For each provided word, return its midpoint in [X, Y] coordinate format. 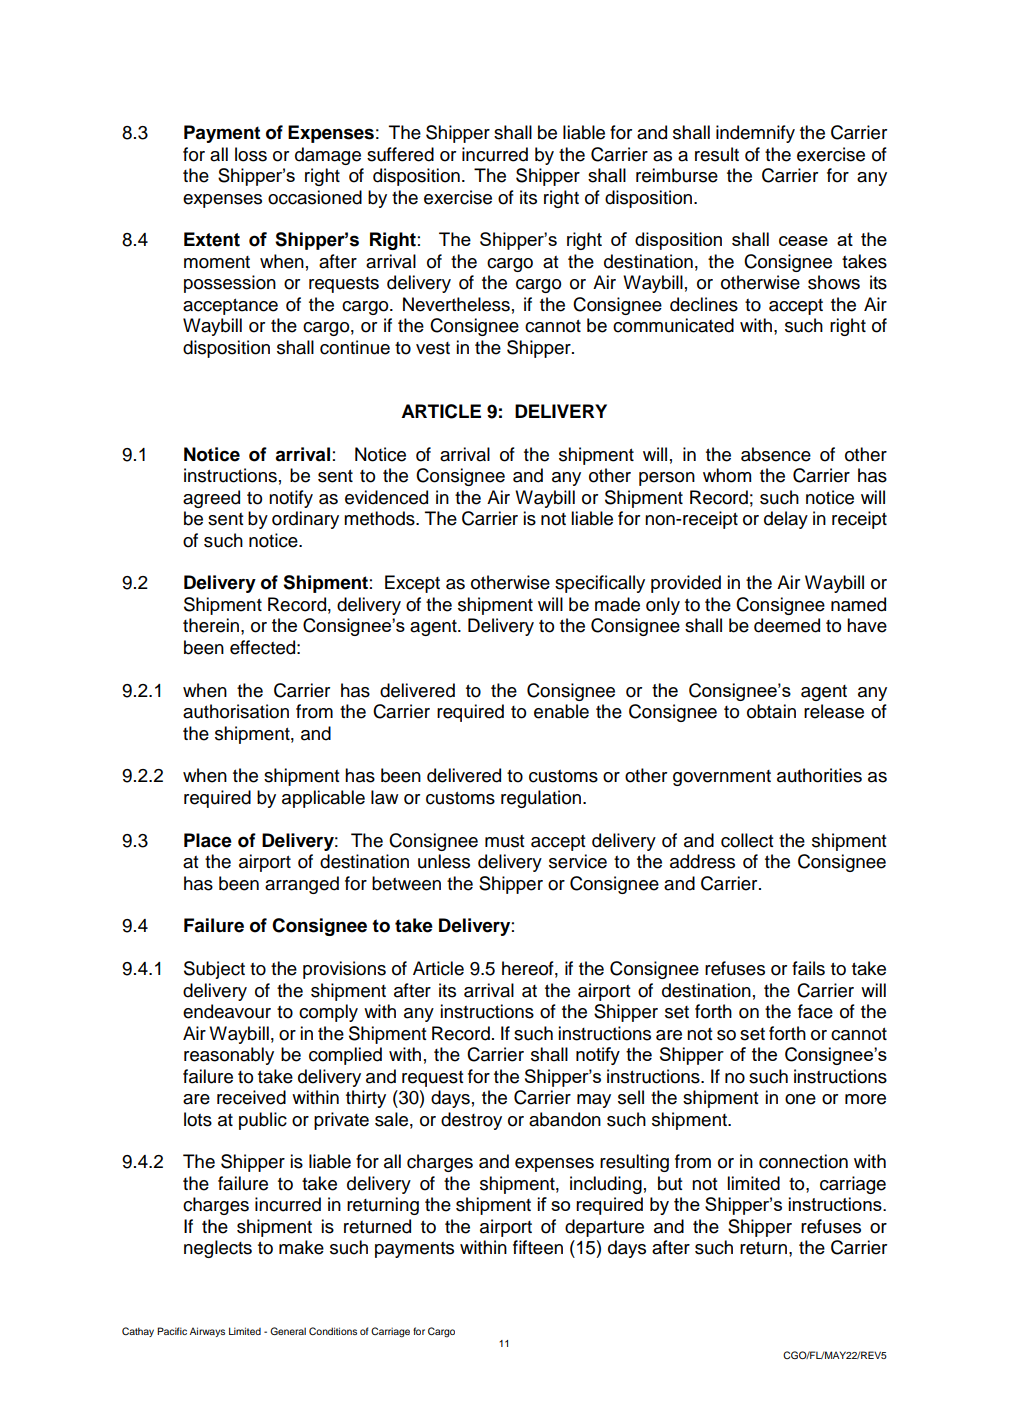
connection [803, 1161]
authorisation [236, 711]
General [288, 1331]
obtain [771, 711]
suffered [400, 154]
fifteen [538, 1247]
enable [561, 711]
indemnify [755, 134]
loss [251, 154]
